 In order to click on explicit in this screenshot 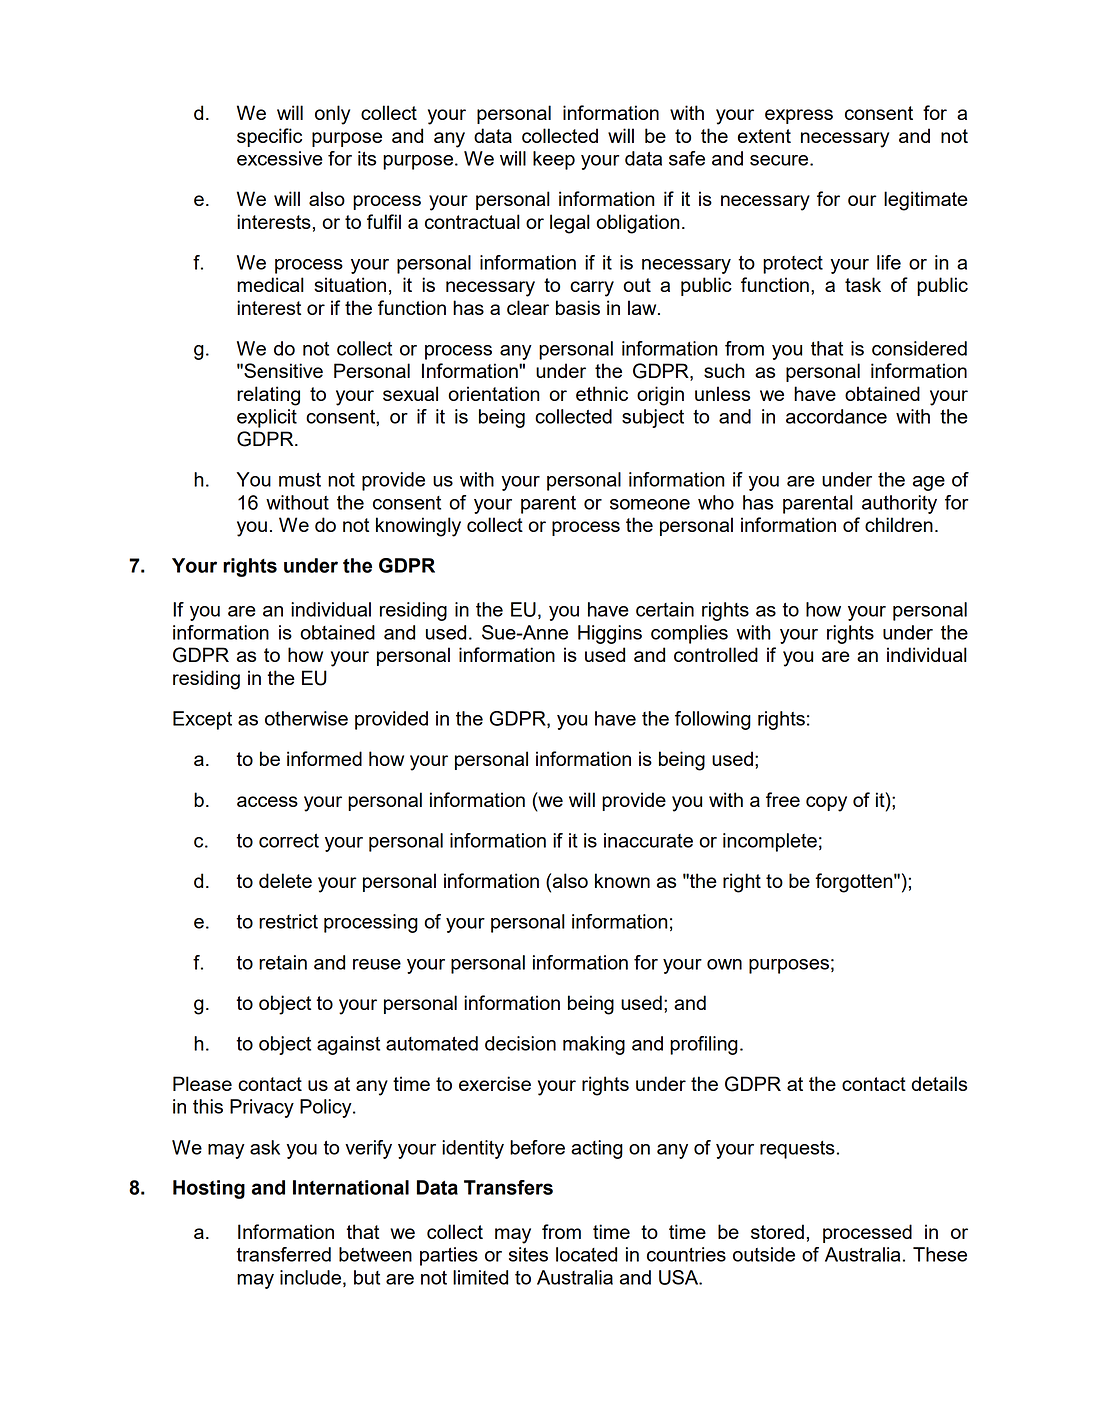, I will do `click(267, 418)`.
